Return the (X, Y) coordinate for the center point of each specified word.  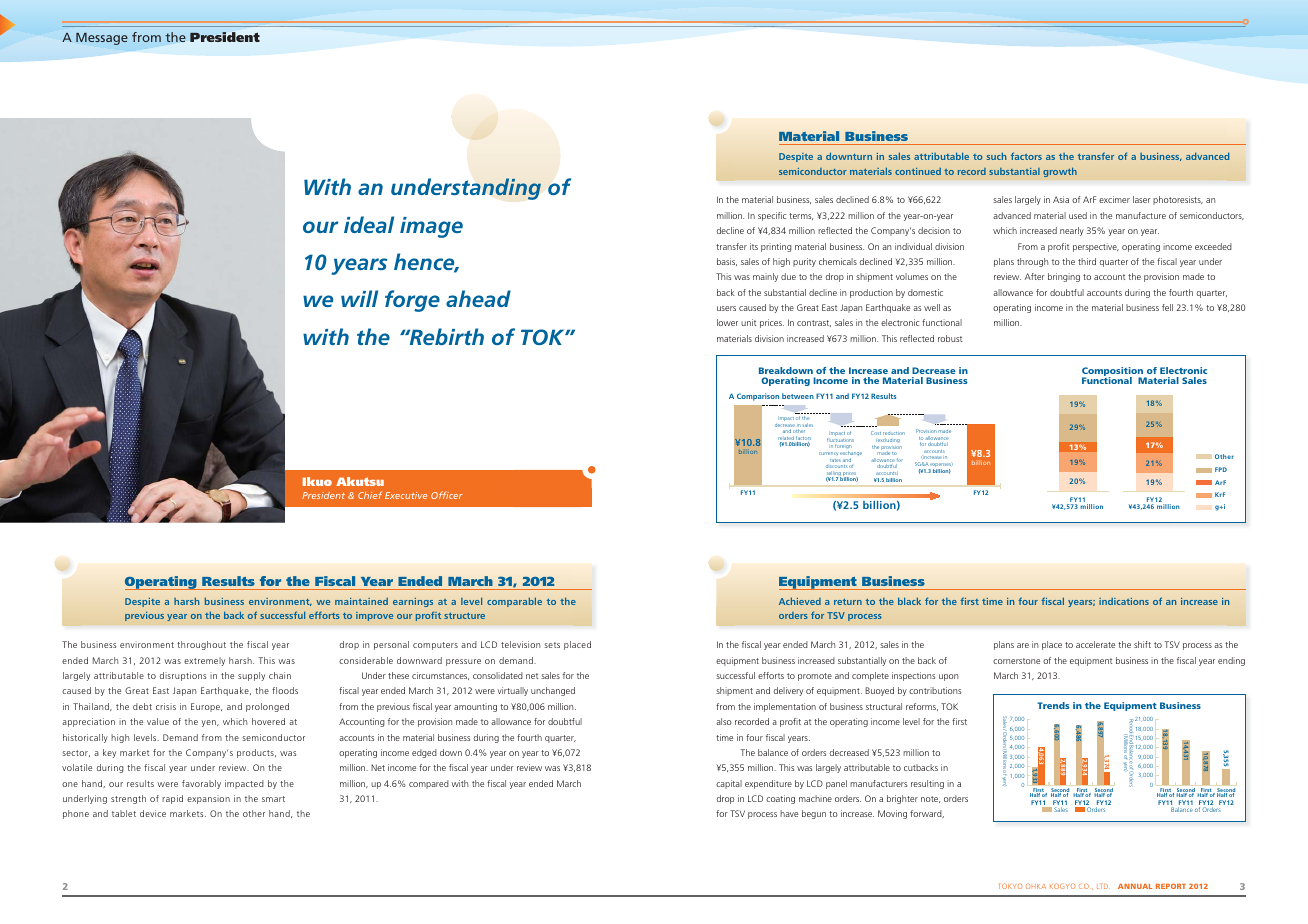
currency (828, 453)
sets (552, 645)
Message (102, 39)
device (153, 813)
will (359, 298)
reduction (894, 433)
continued (918, 171)
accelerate (1095, 644)
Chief (370, 495)
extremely (204, 661)
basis (727, 262)
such (996, 156)
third (1087, 261)
